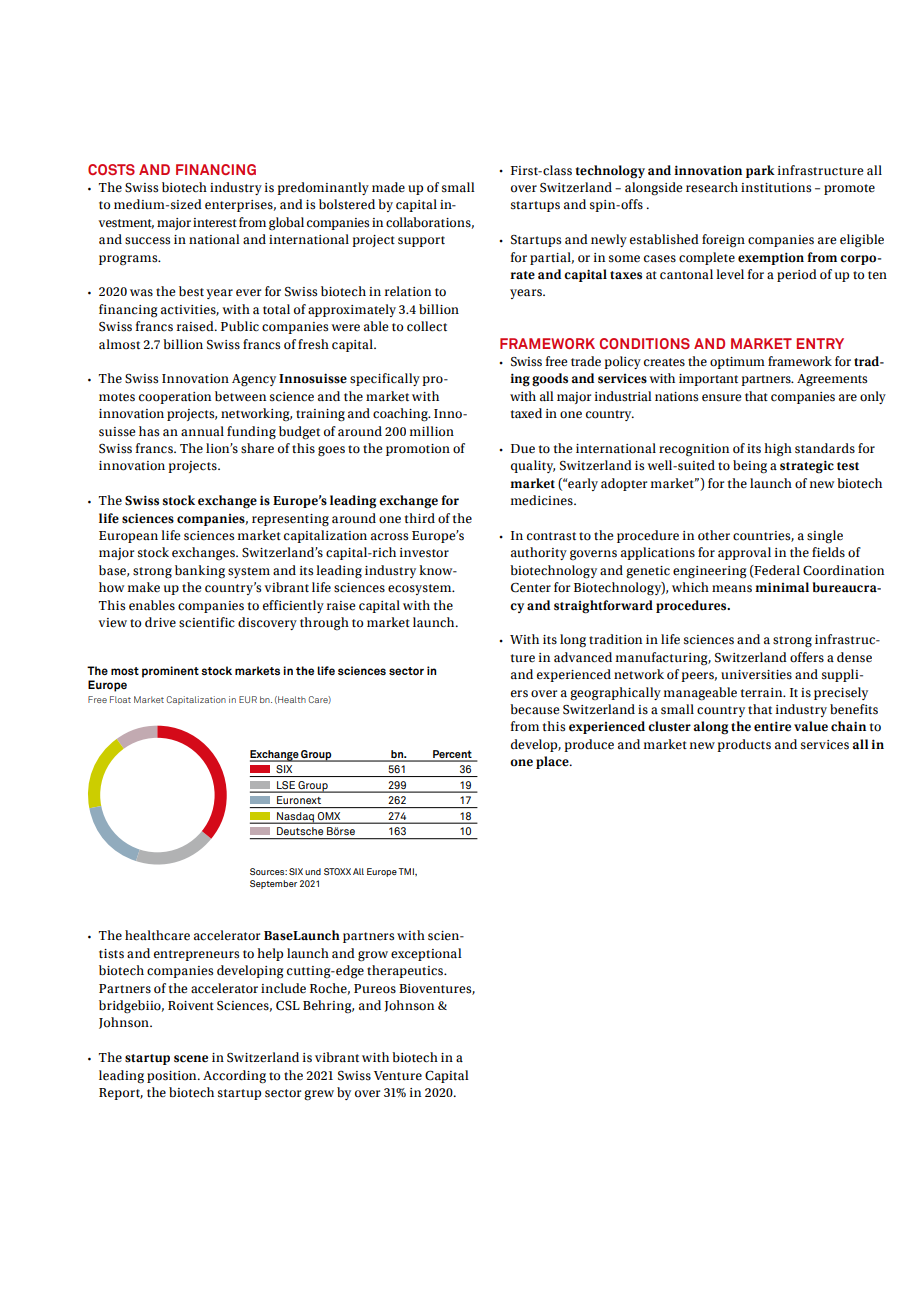 This page has width=924, height=1308. What do you see at coordinates (421, 241) in the page?
I see `support` at bounding box center [421, 241].
